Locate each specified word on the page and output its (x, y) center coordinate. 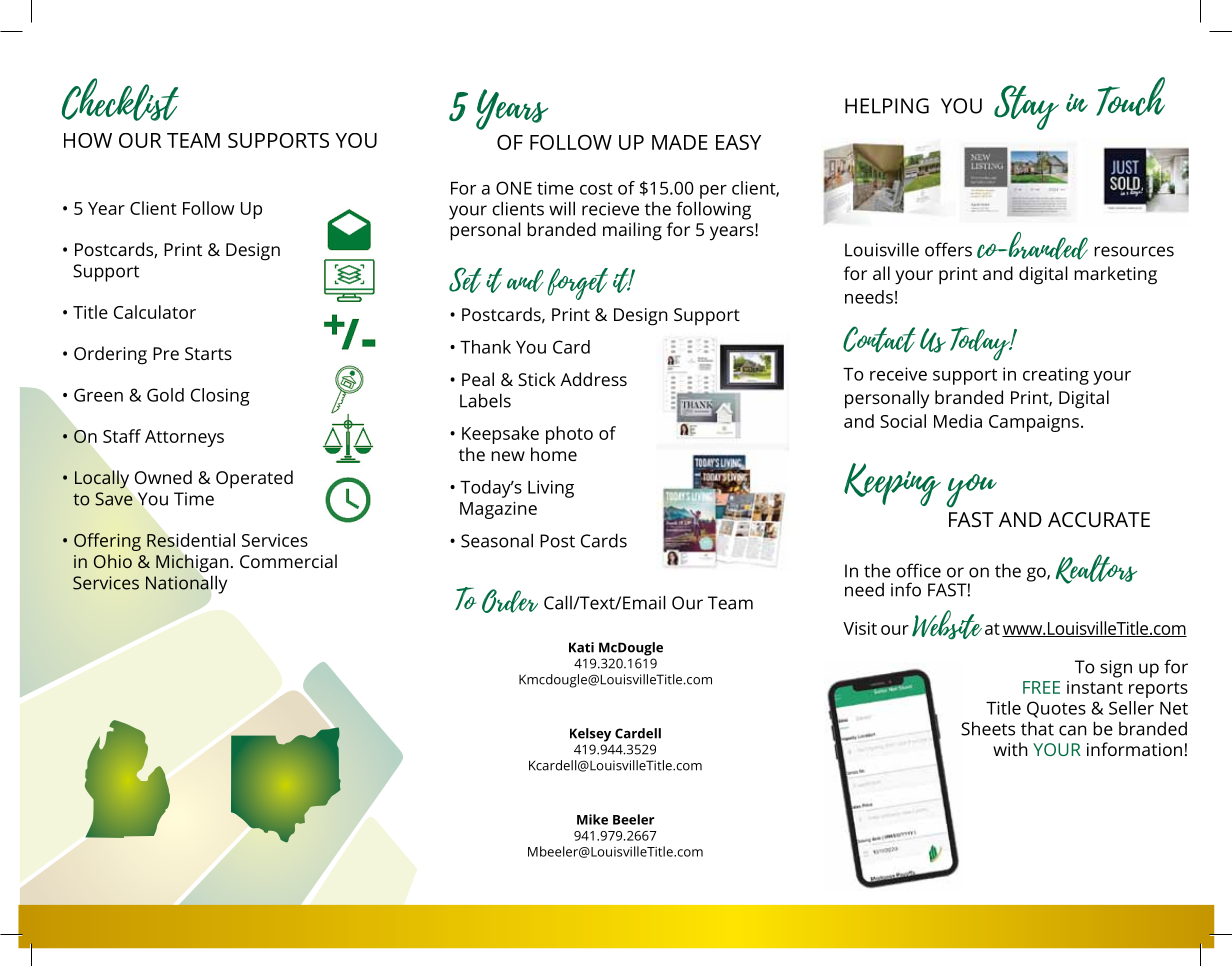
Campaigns (1034, 423)
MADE (680, 142)
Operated (254, 479)
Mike (592, 819)
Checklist (120, 99)
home (554, 454)
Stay (1026, 107)
